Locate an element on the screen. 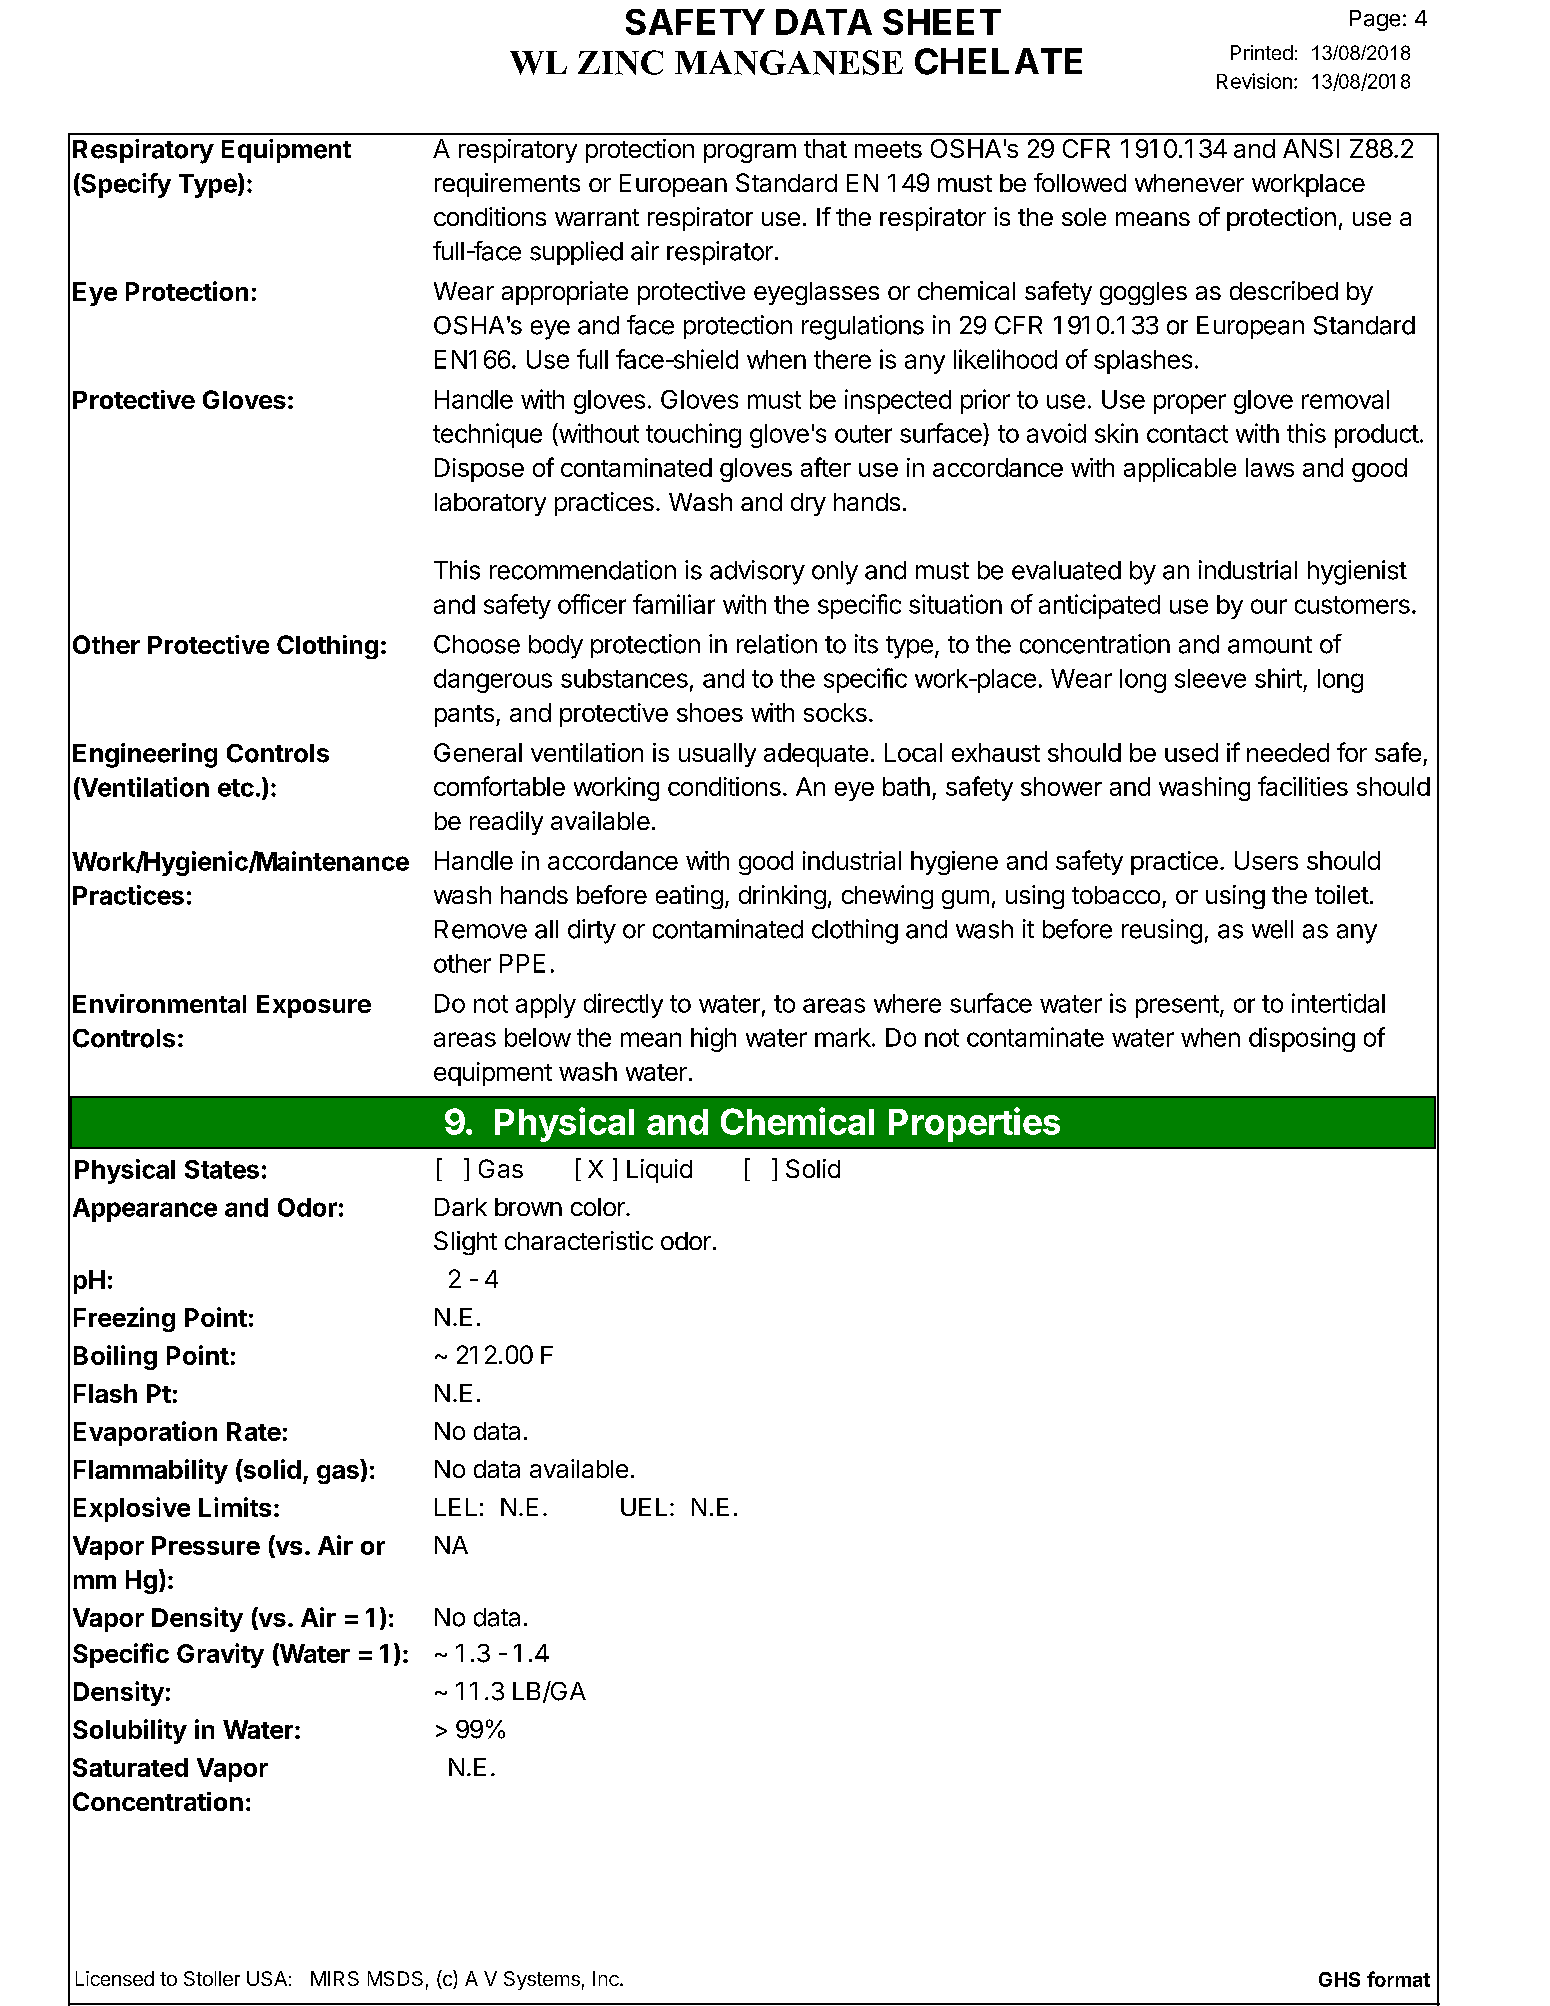 The image size is (1550, 2006). our is located at coordinates (1269, 606).
